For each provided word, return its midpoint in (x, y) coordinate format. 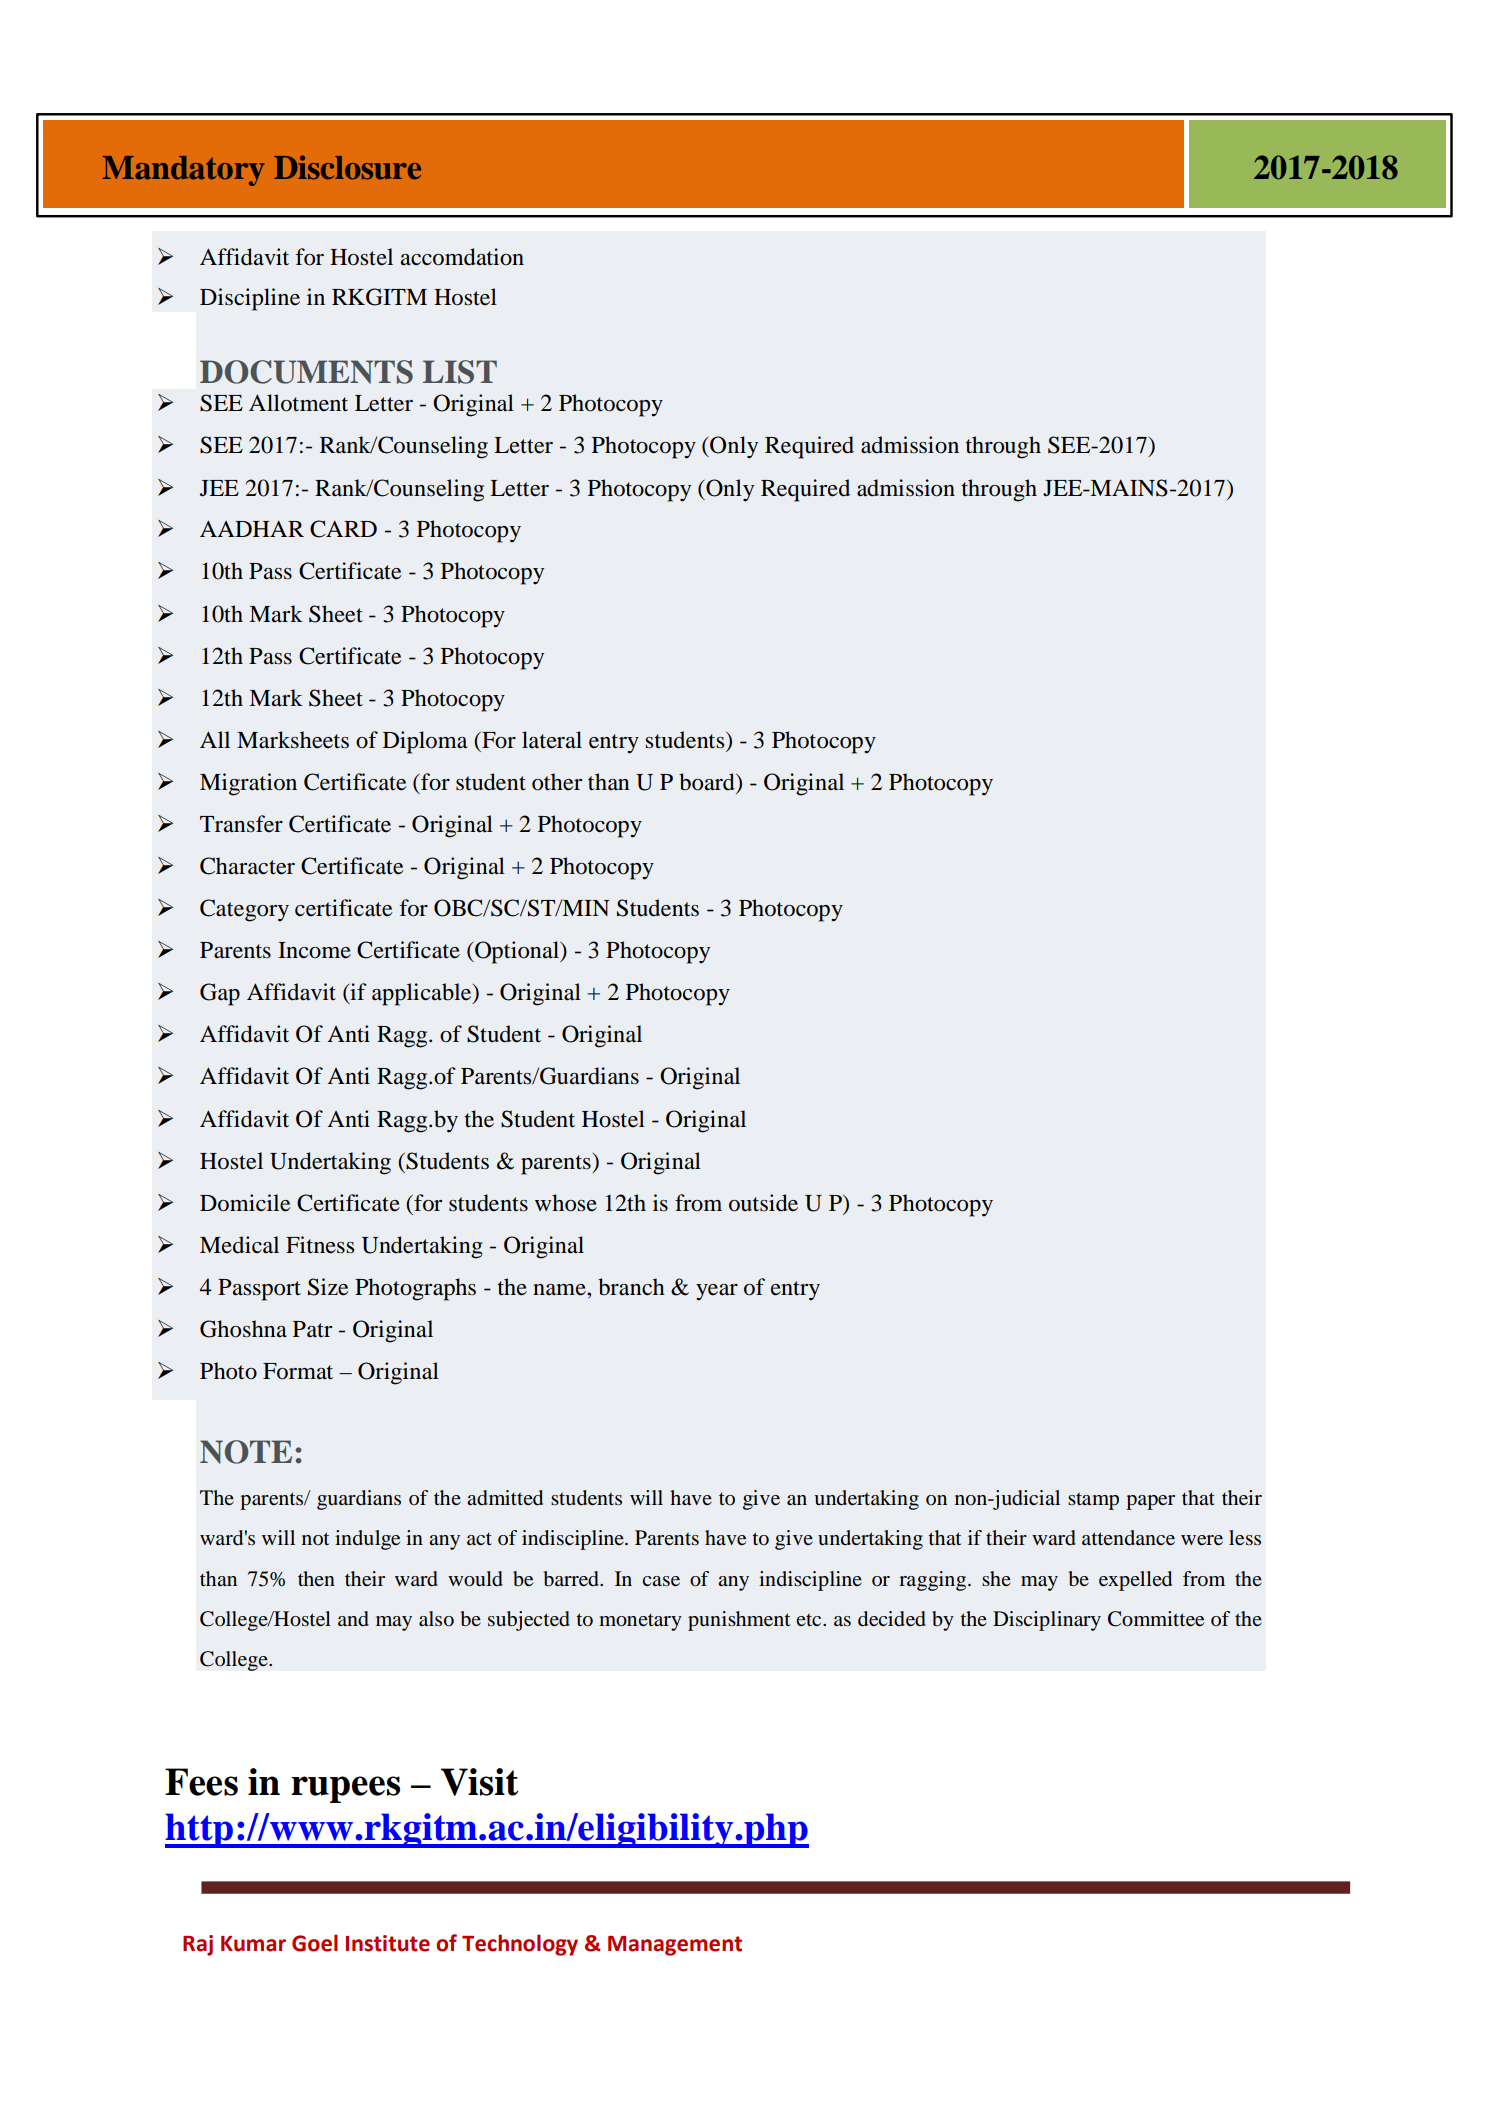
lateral (552, 740)
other (557, 782)
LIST (460, 372)
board (708, 782)
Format (298, 1371)
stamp (1093, 1501)
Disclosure (347, 167)
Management (675, 1946)
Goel (315, 1943)
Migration (248, 784)
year (717, 1292)
